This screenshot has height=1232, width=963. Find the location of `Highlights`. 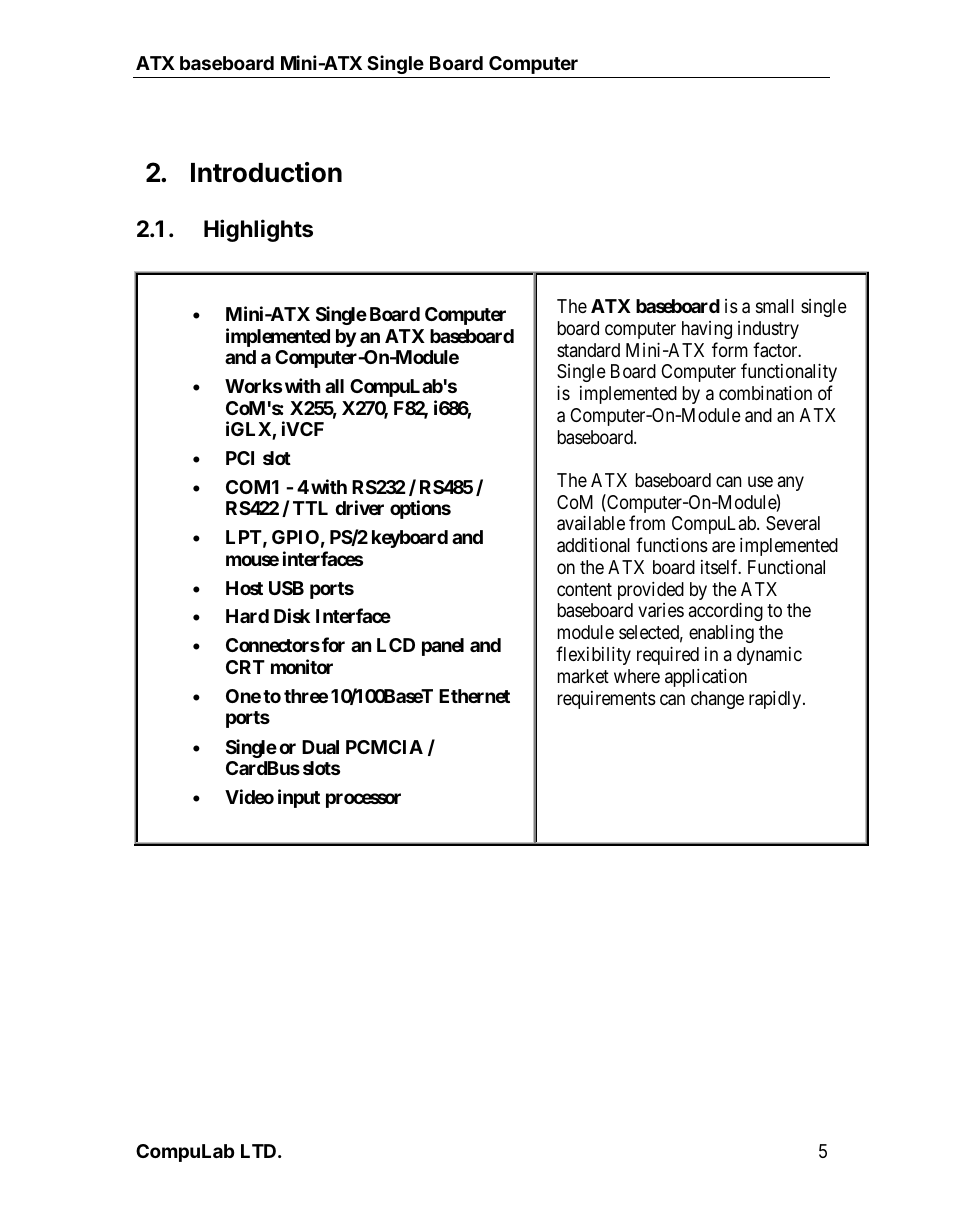

Highlights is located at coordinates (258, 230).
